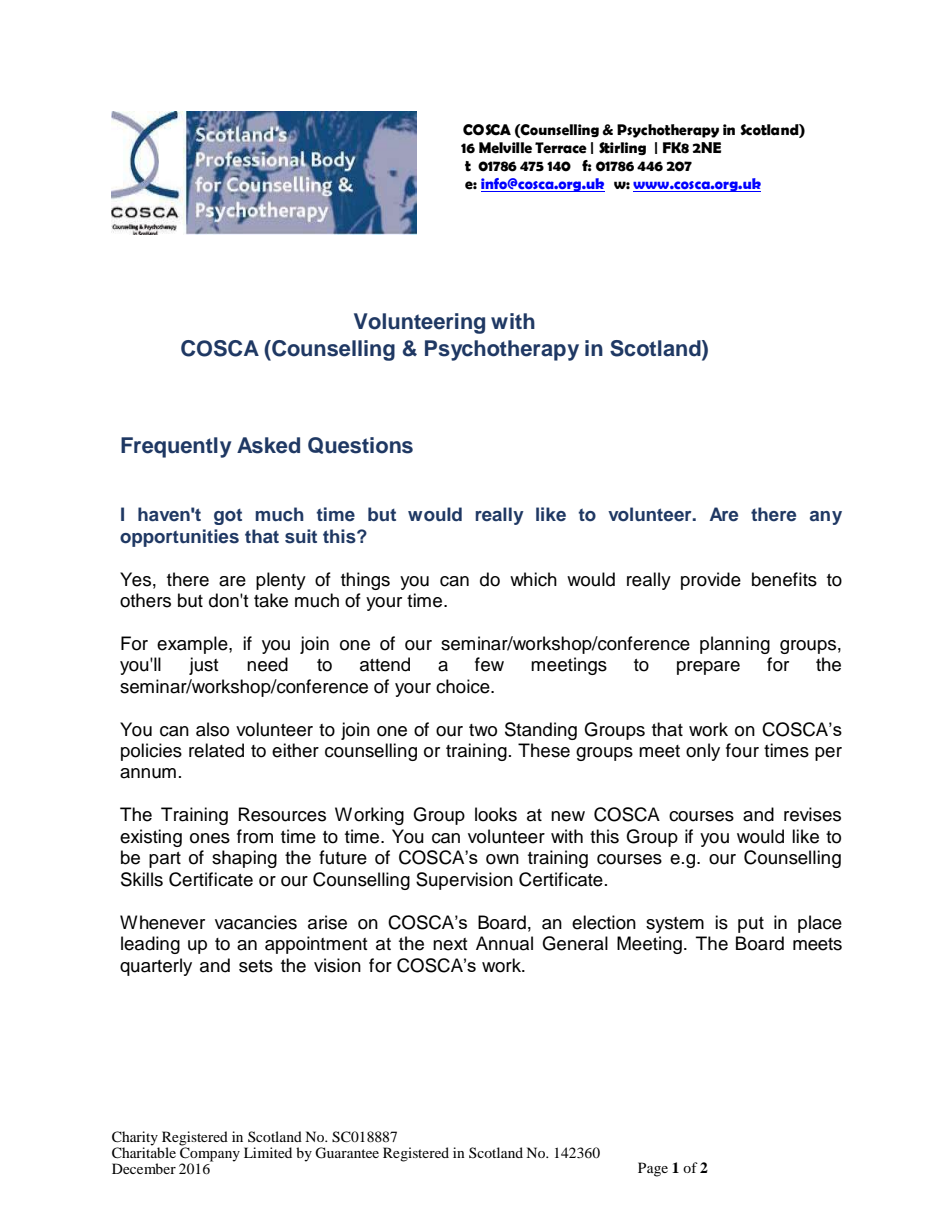 The image size is (952, 1232). I want to click on Questions, so click(360, 445).
